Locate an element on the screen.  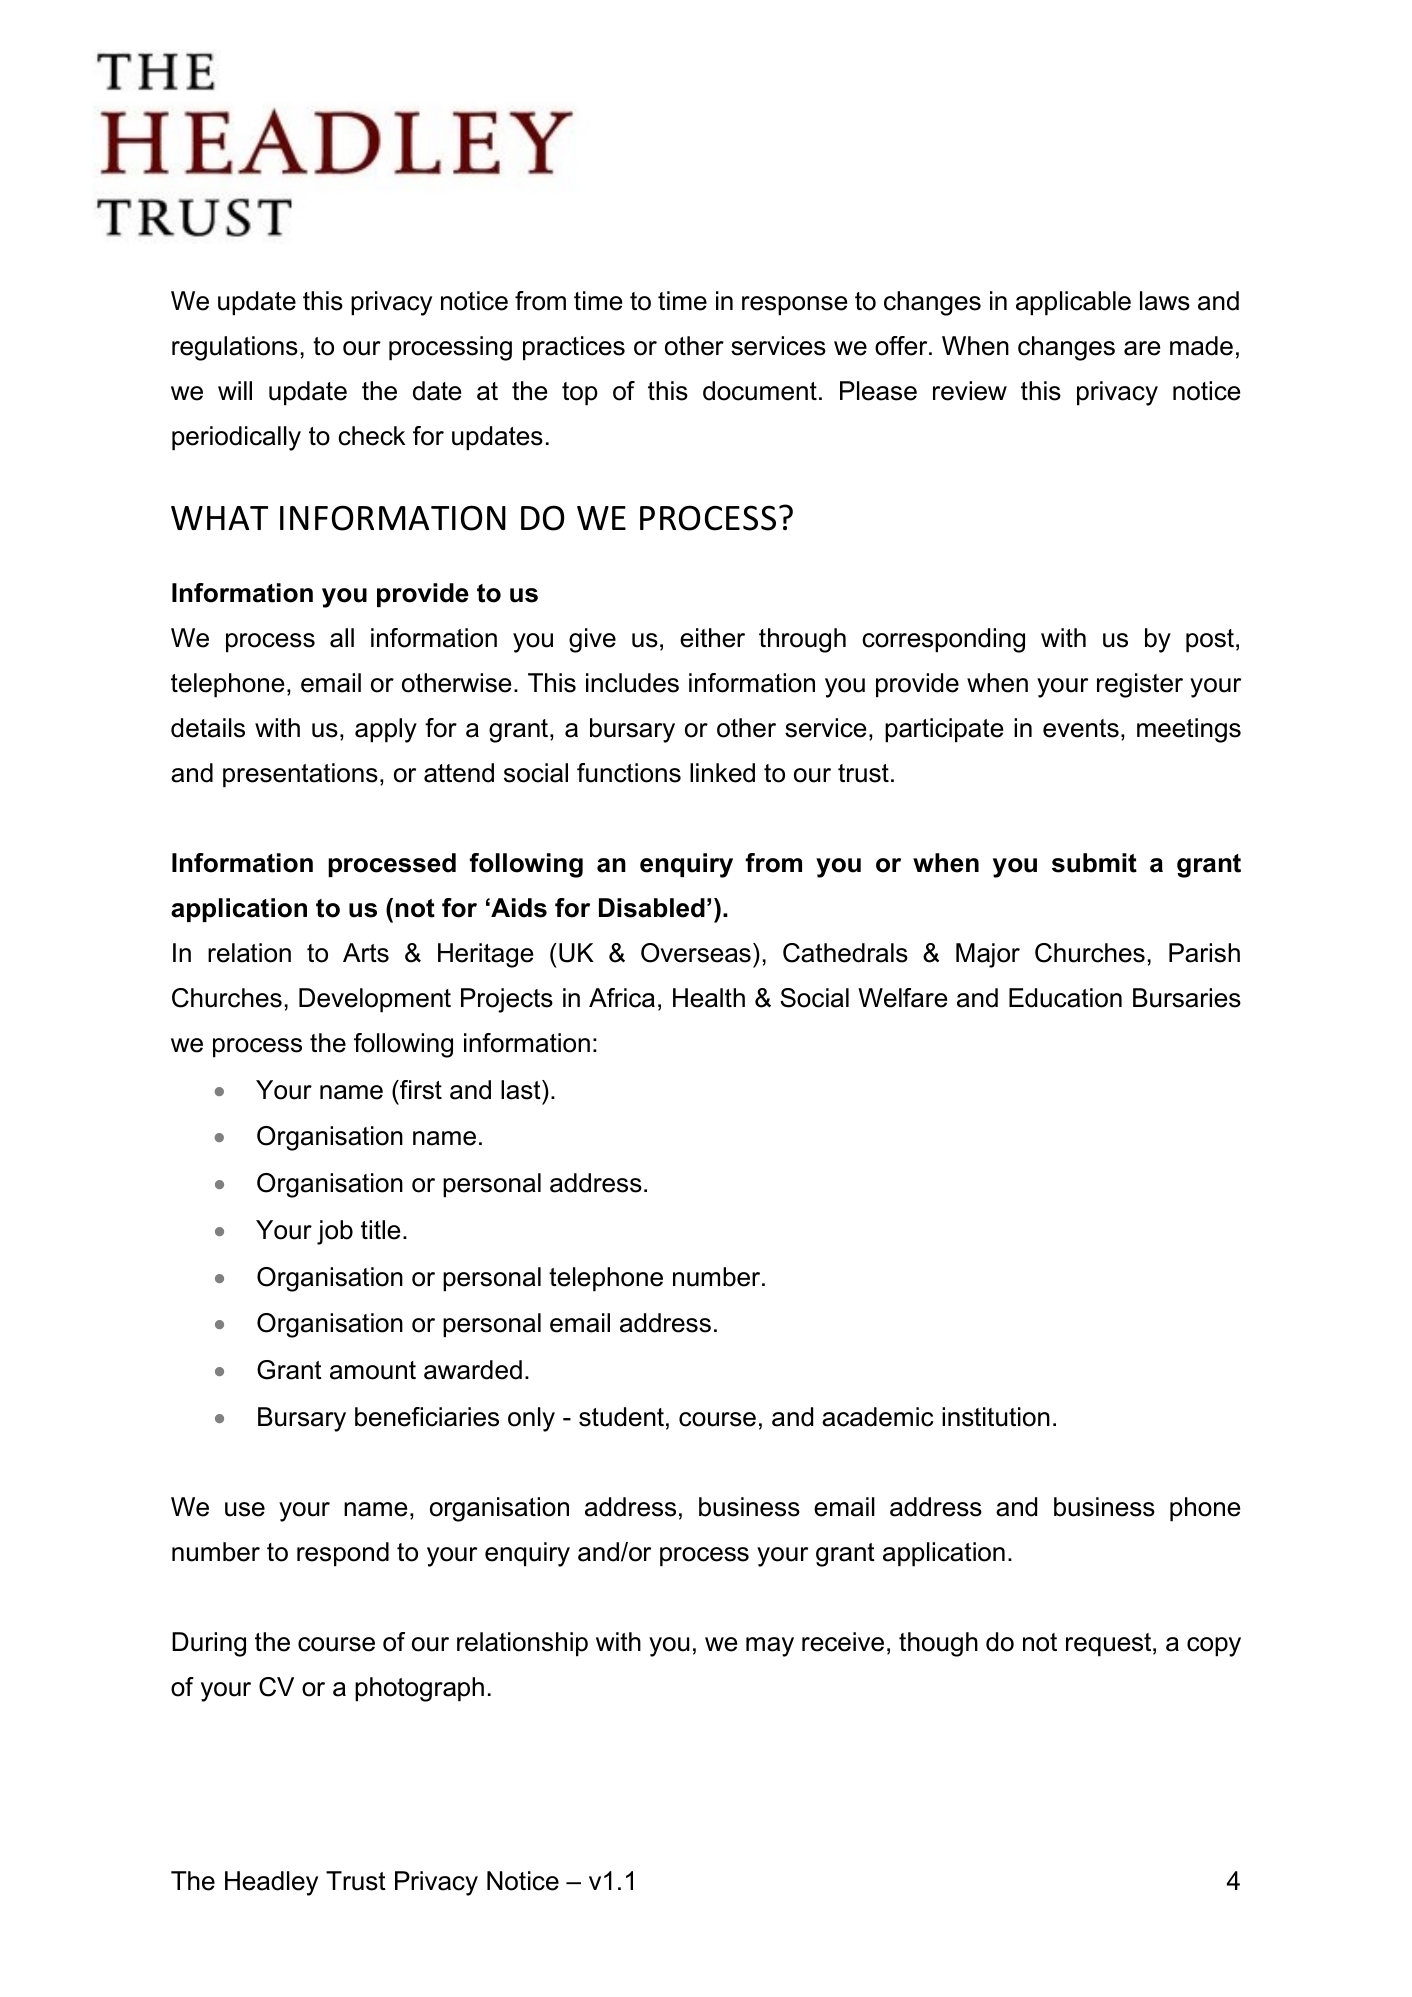
first is located at coordinates (420, 1090).
